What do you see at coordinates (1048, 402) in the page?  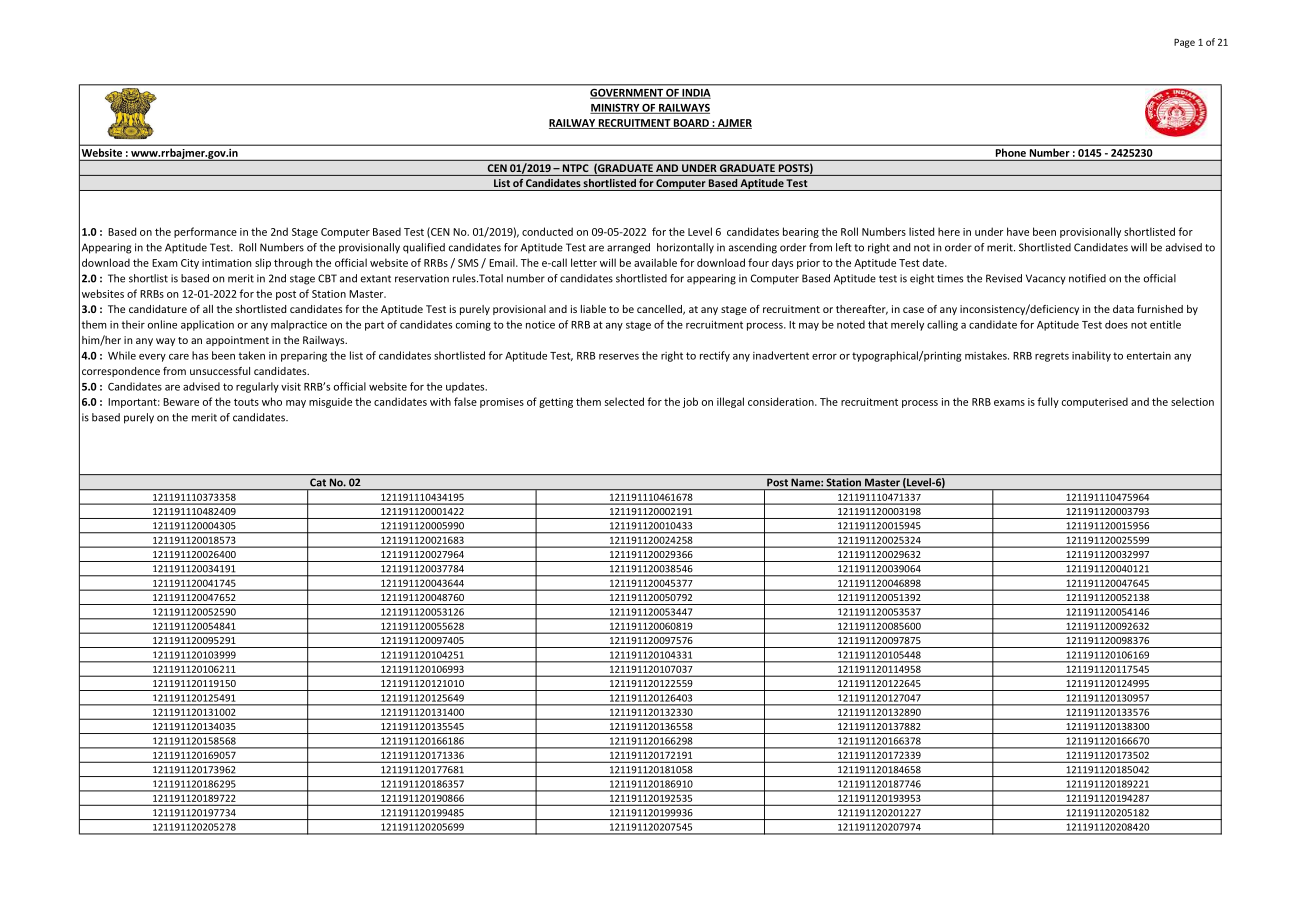 I see `fully` at bounding box center [1048, 402].
